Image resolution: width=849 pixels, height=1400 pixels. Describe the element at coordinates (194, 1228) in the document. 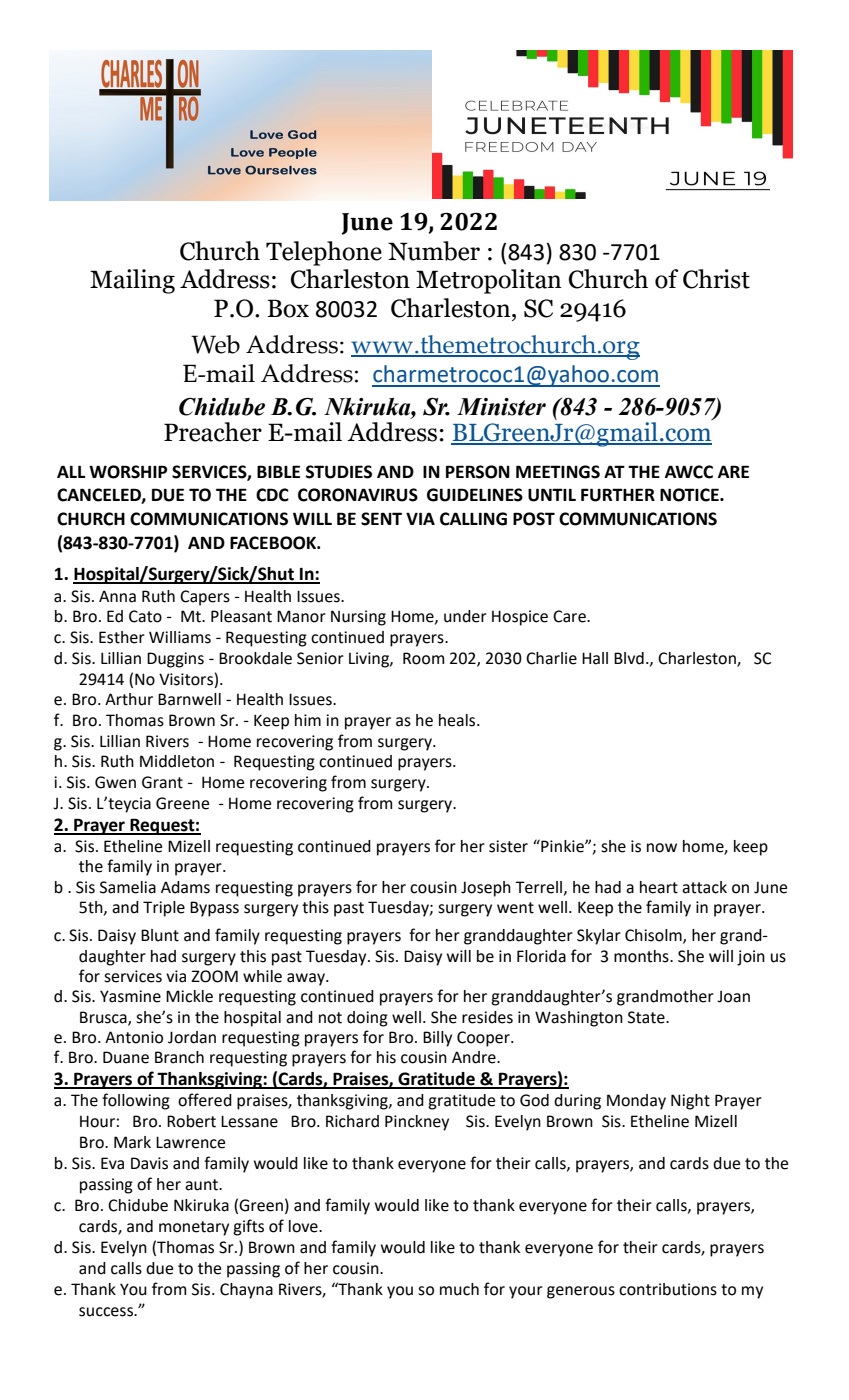

I see `monetary` at that location.
